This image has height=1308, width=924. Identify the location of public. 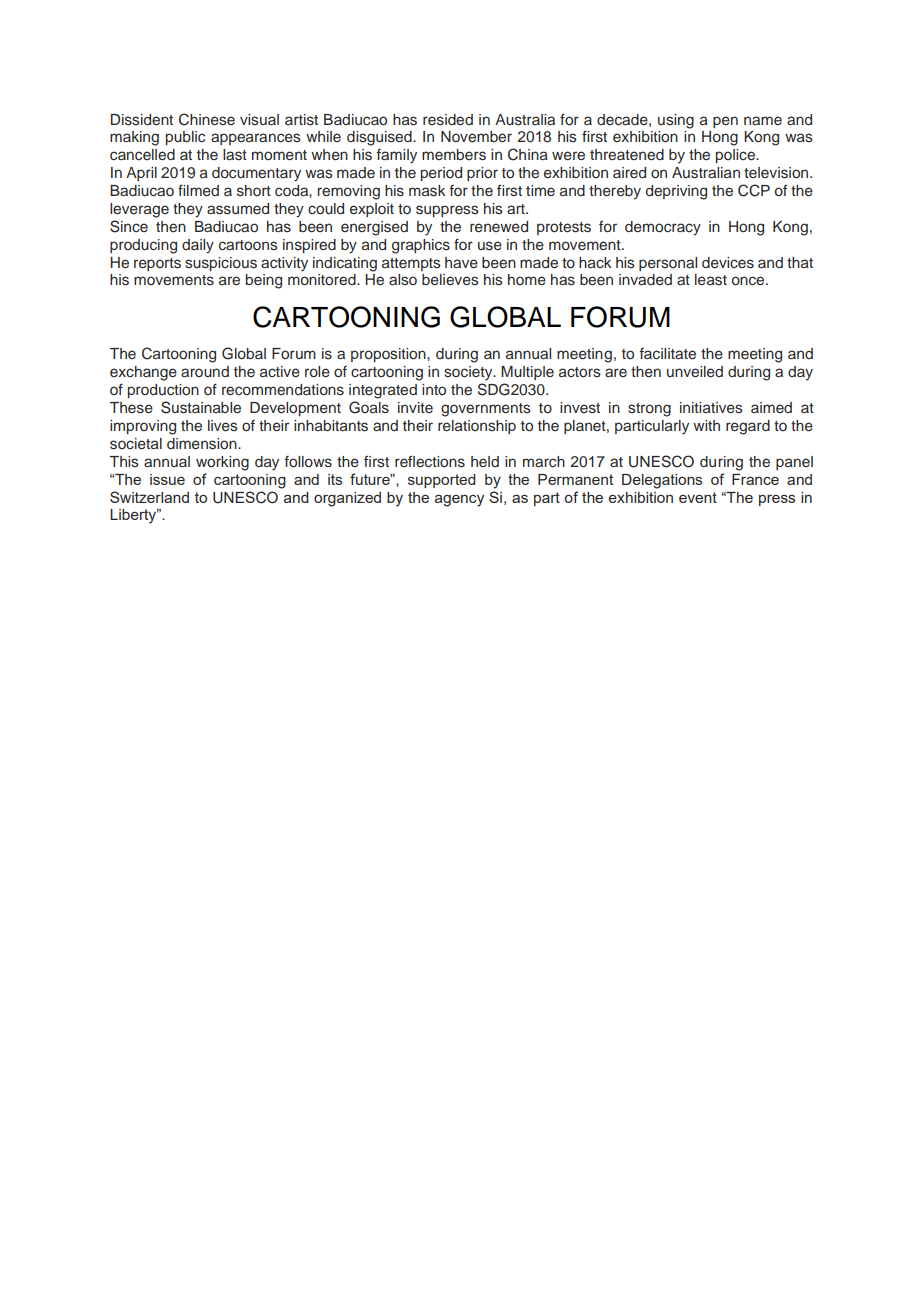
(185, 138).
